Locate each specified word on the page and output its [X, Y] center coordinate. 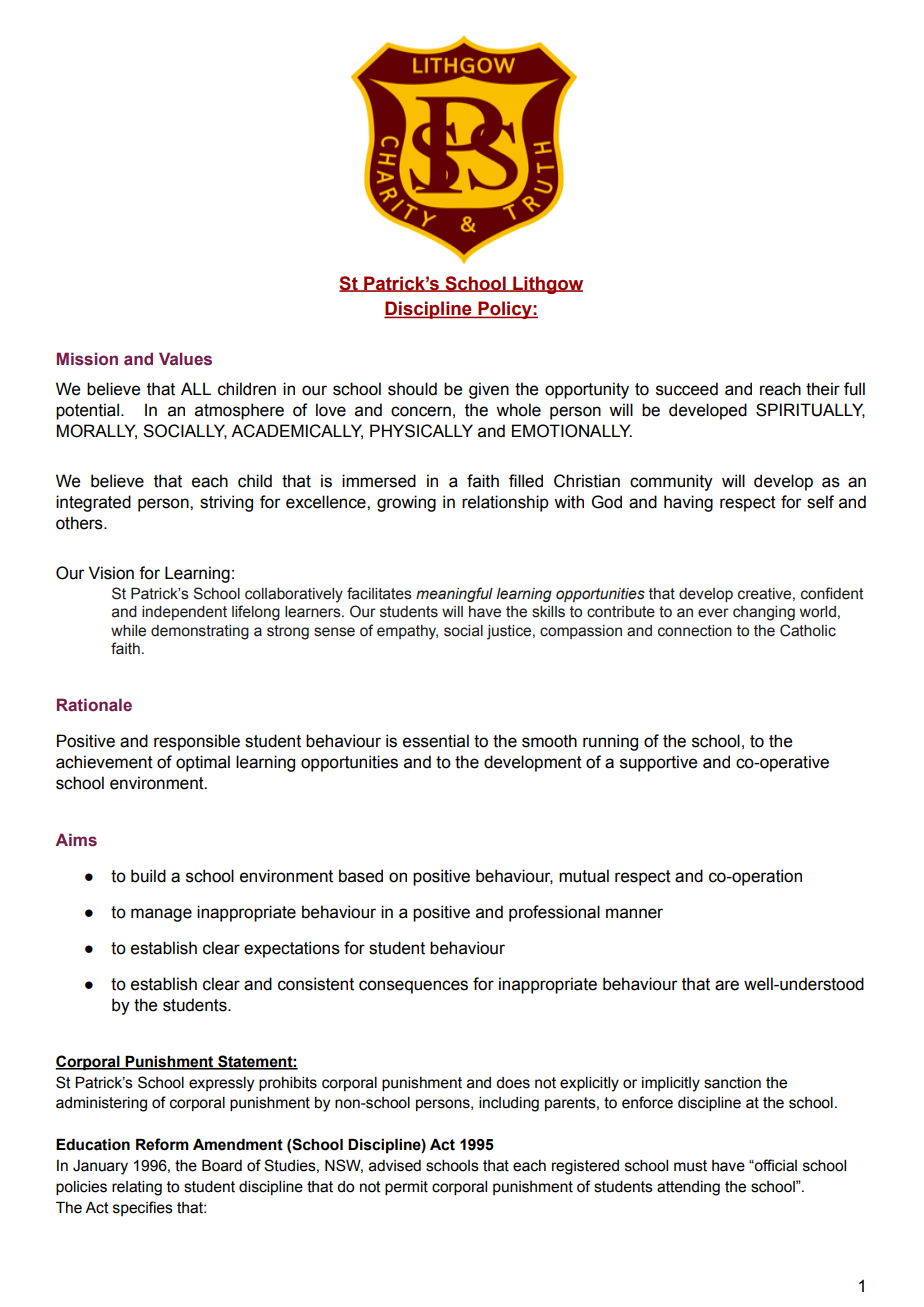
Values [185, 359]
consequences [413, 987]
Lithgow [547, 285]
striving [226, 503]
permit [406, 1188]
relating [137, 1188]
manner [634, 913]
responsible [197, 742]
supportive [658, 763]
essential [436, 741]
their [823, 389]
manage [161, 915]
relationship [505, 503]
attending [688, 1188]
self [820, 502]
